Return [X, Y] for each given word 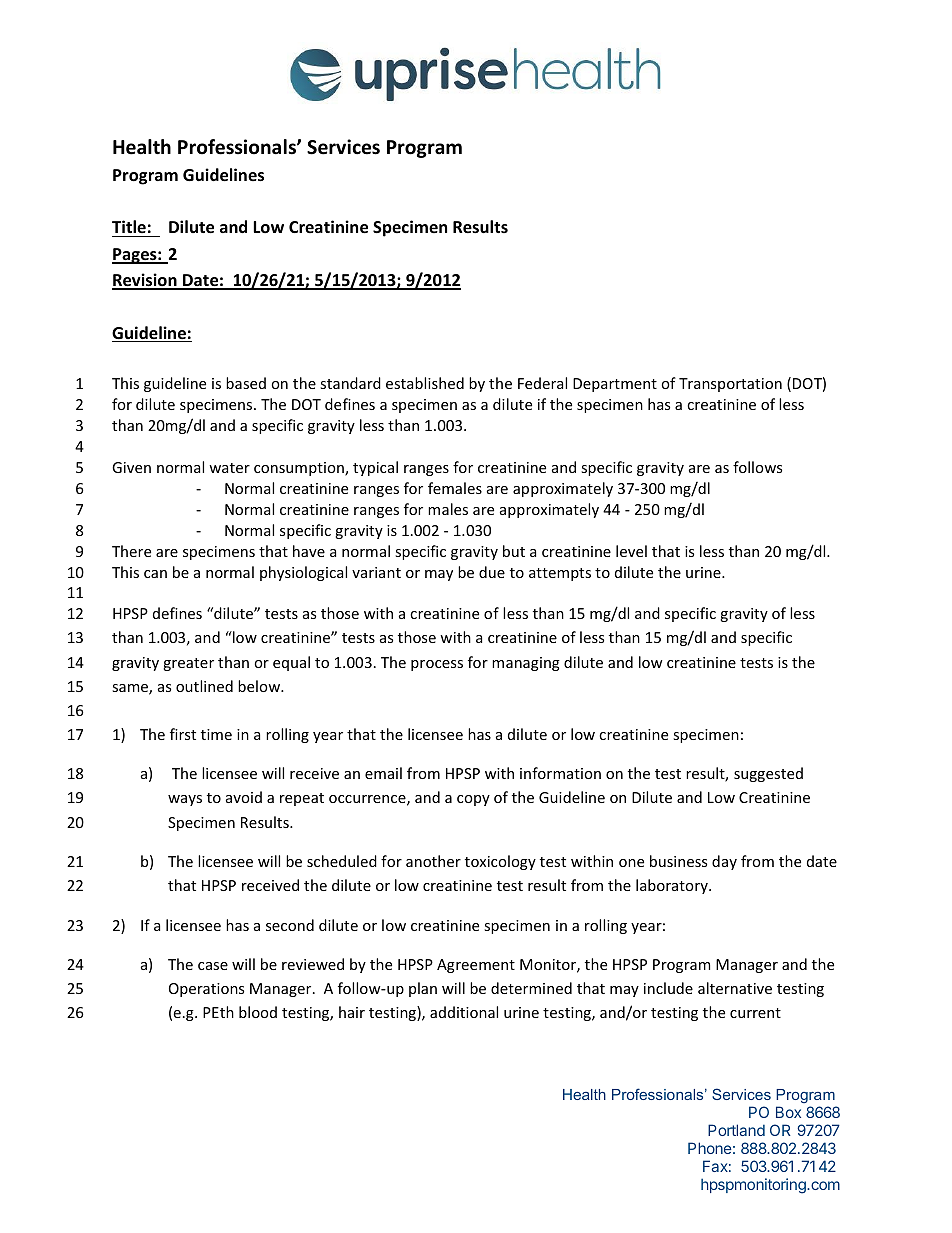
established [425, 383]
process [437, 665]
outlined [204, 686]
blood [258, 1012]
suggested [768, 774]
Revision [145, 281]
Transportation [730, 385]
